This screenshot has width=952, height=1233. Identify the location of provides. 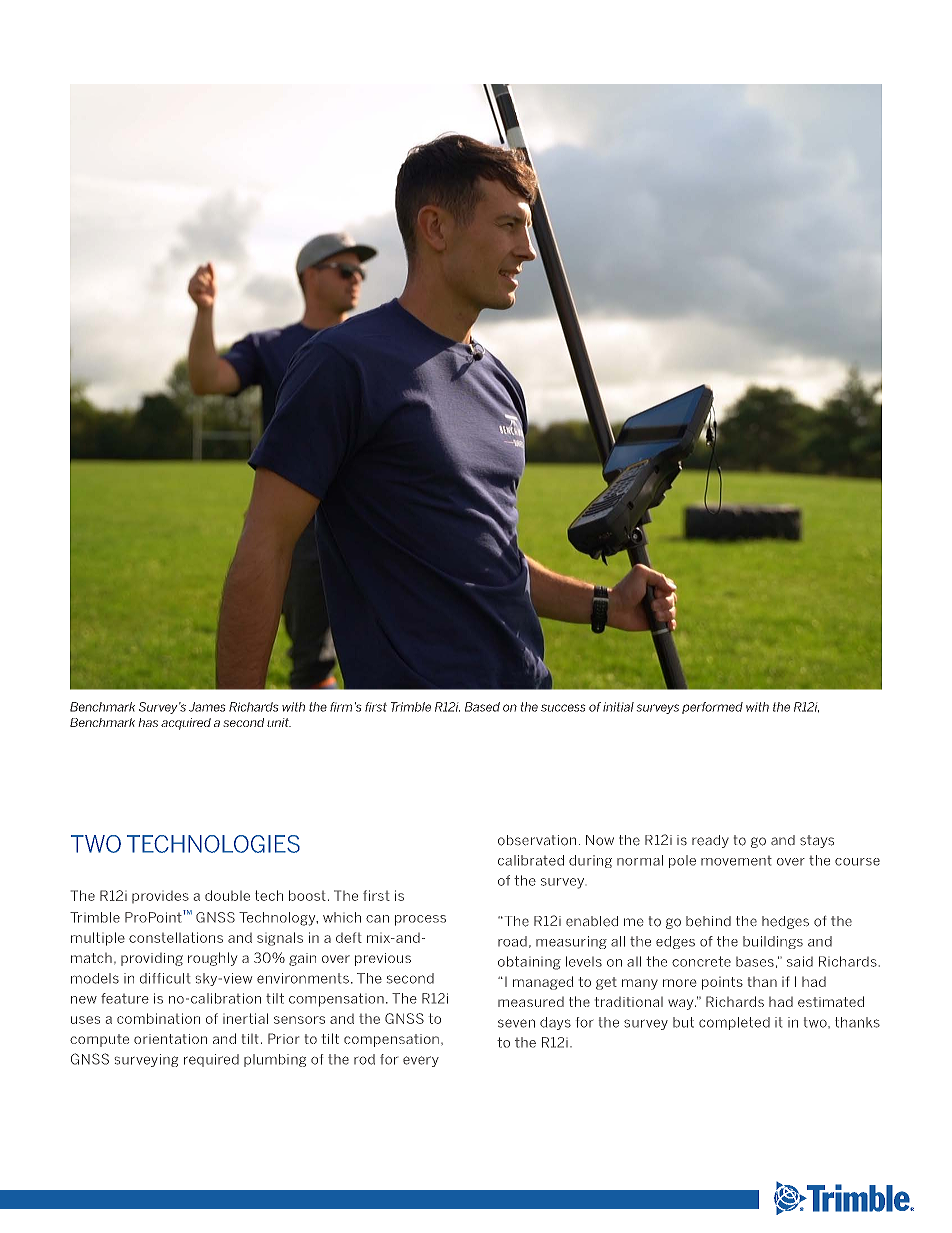
(160, 897).
